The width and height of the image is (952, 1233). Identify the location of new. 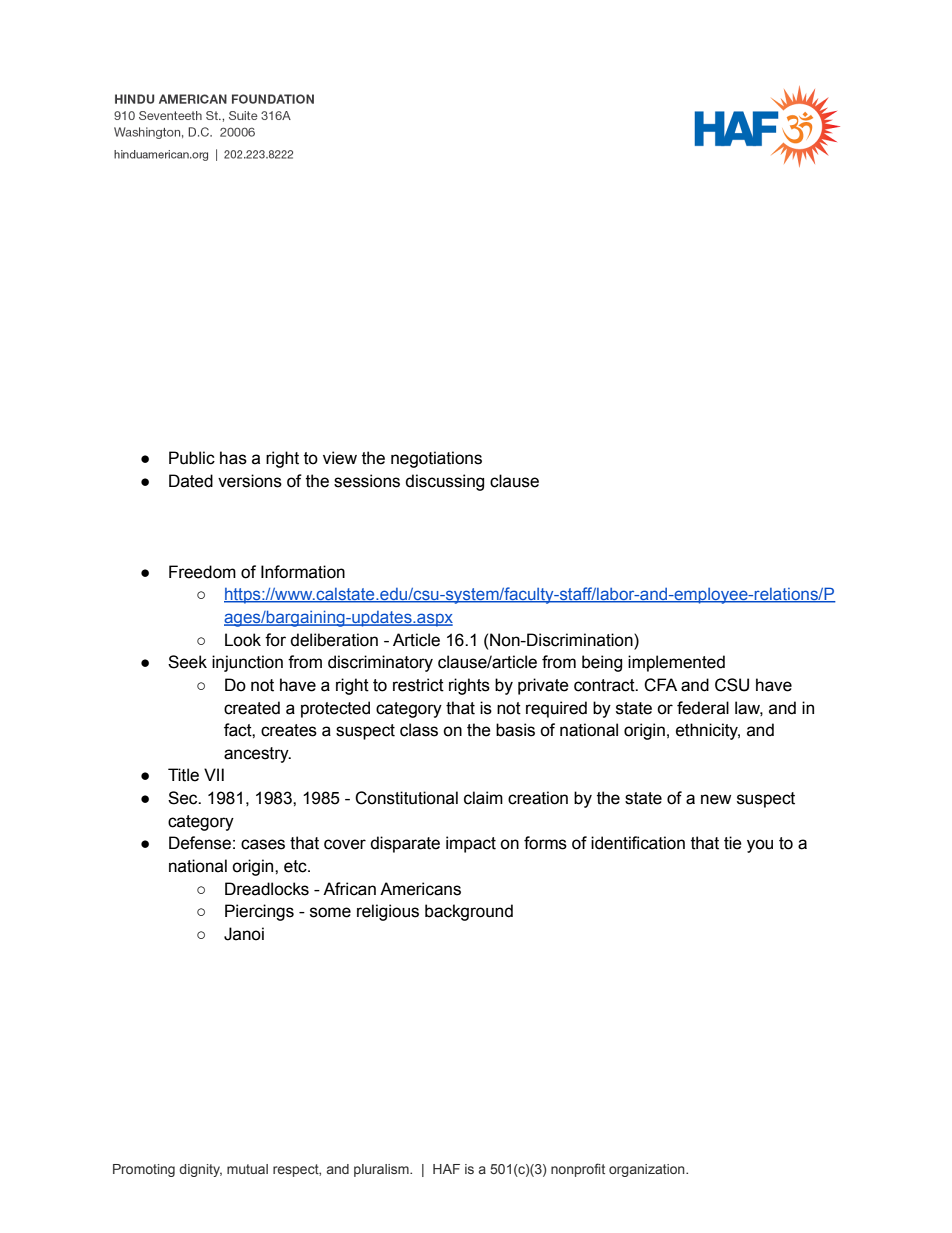
(716, 799).
